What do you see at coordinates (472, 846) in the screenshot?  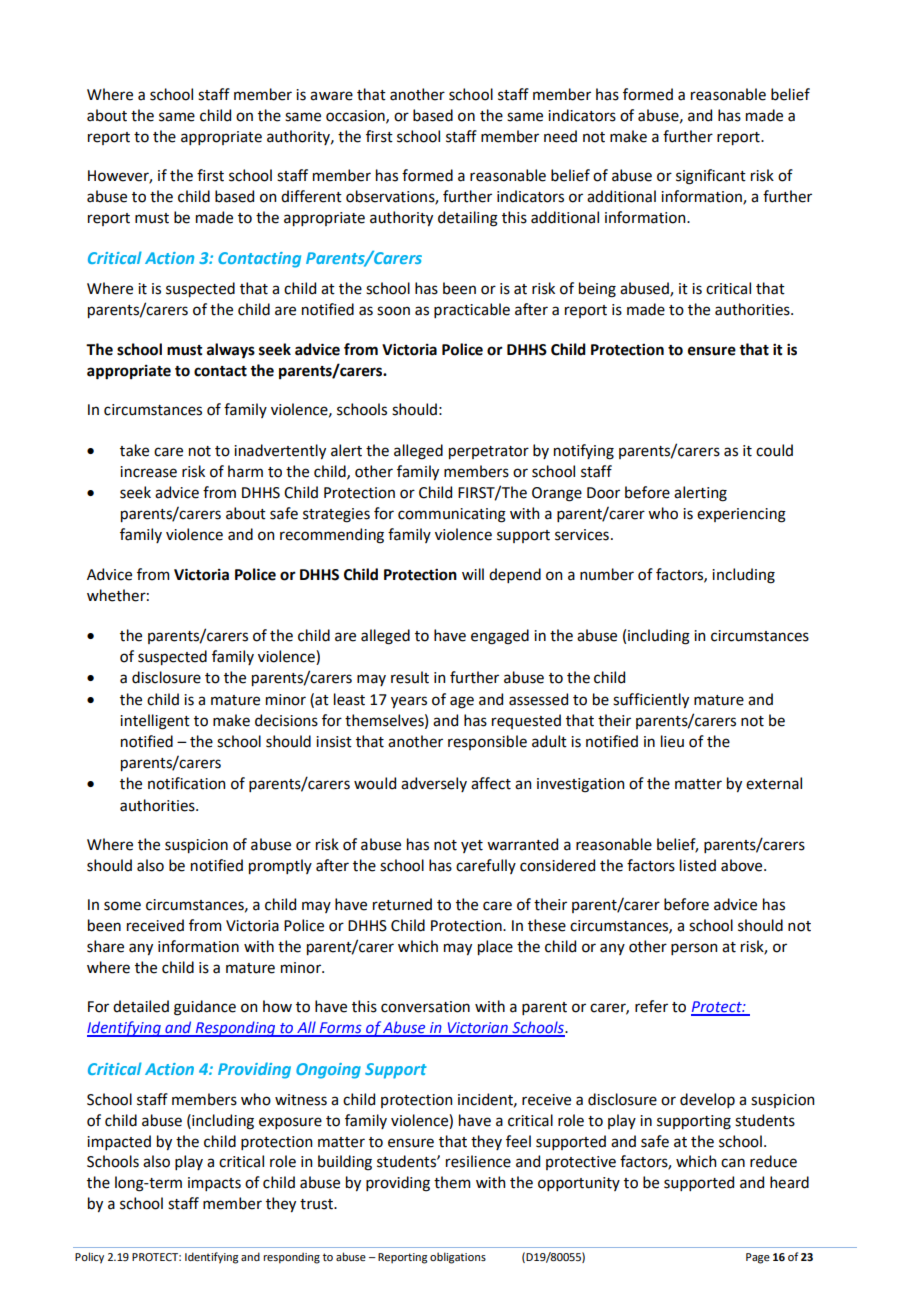 I see `yet` at bounding box center [472, 846].
